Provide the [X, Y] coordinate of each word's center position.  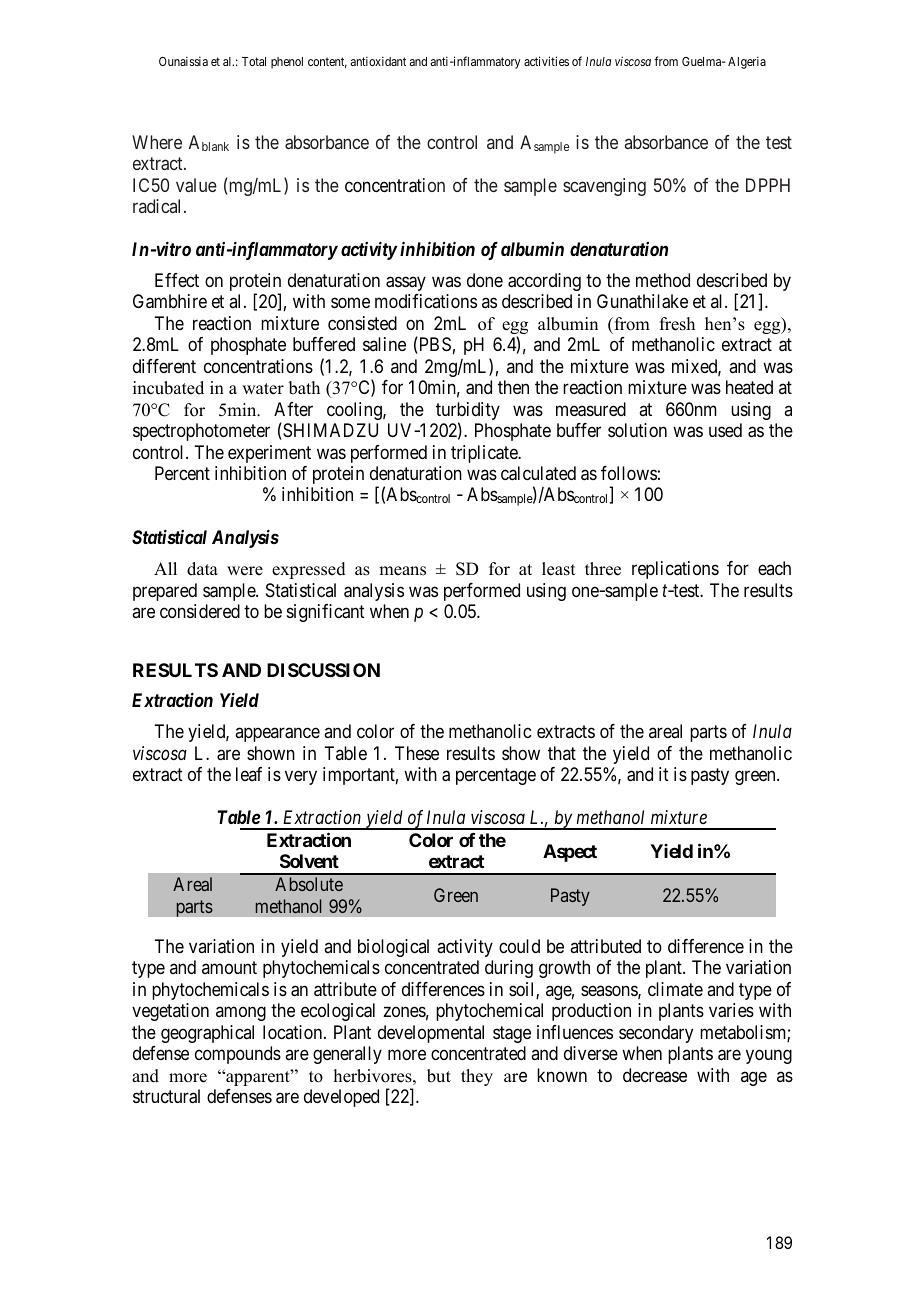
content [327, 62]
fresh [677, 324]
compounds [238, 1055]
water [263, 389]
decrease [655, 1075]
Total [254, 61]
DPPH [768, 185]
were [245, 571]
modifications [426, 301]
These [417, 753]
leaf [249, 774]
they [477, 1077]
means [402, 571]
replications [675, 570]
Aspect [570, 853]
